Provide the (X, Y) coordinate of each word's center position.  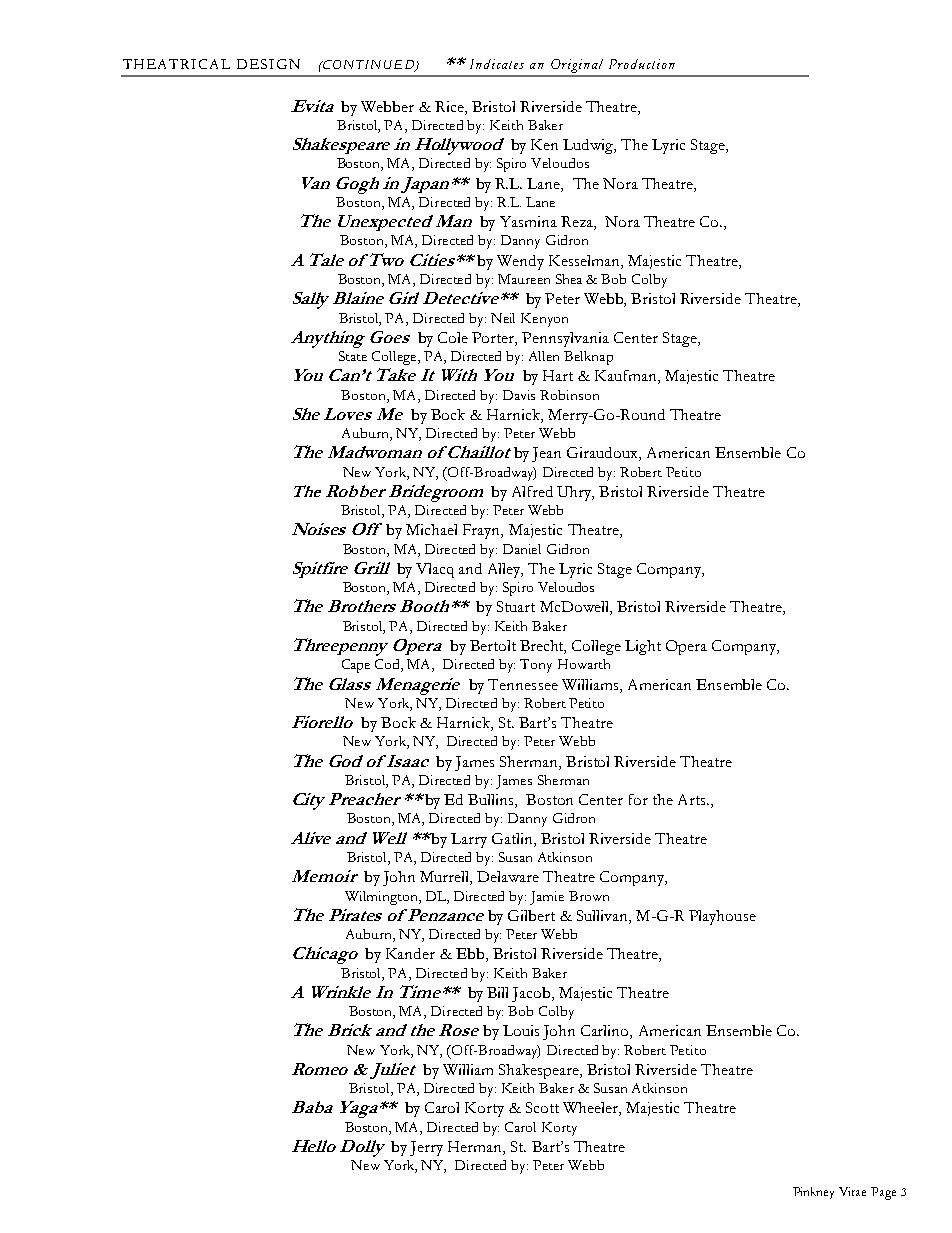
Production (642, 64)
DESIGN (268, 64)
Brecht (543, 647)
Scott (542, 1107)
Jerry (426, 1148)
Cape (356, 666)
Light (643, 647)
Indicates (497, 64)
